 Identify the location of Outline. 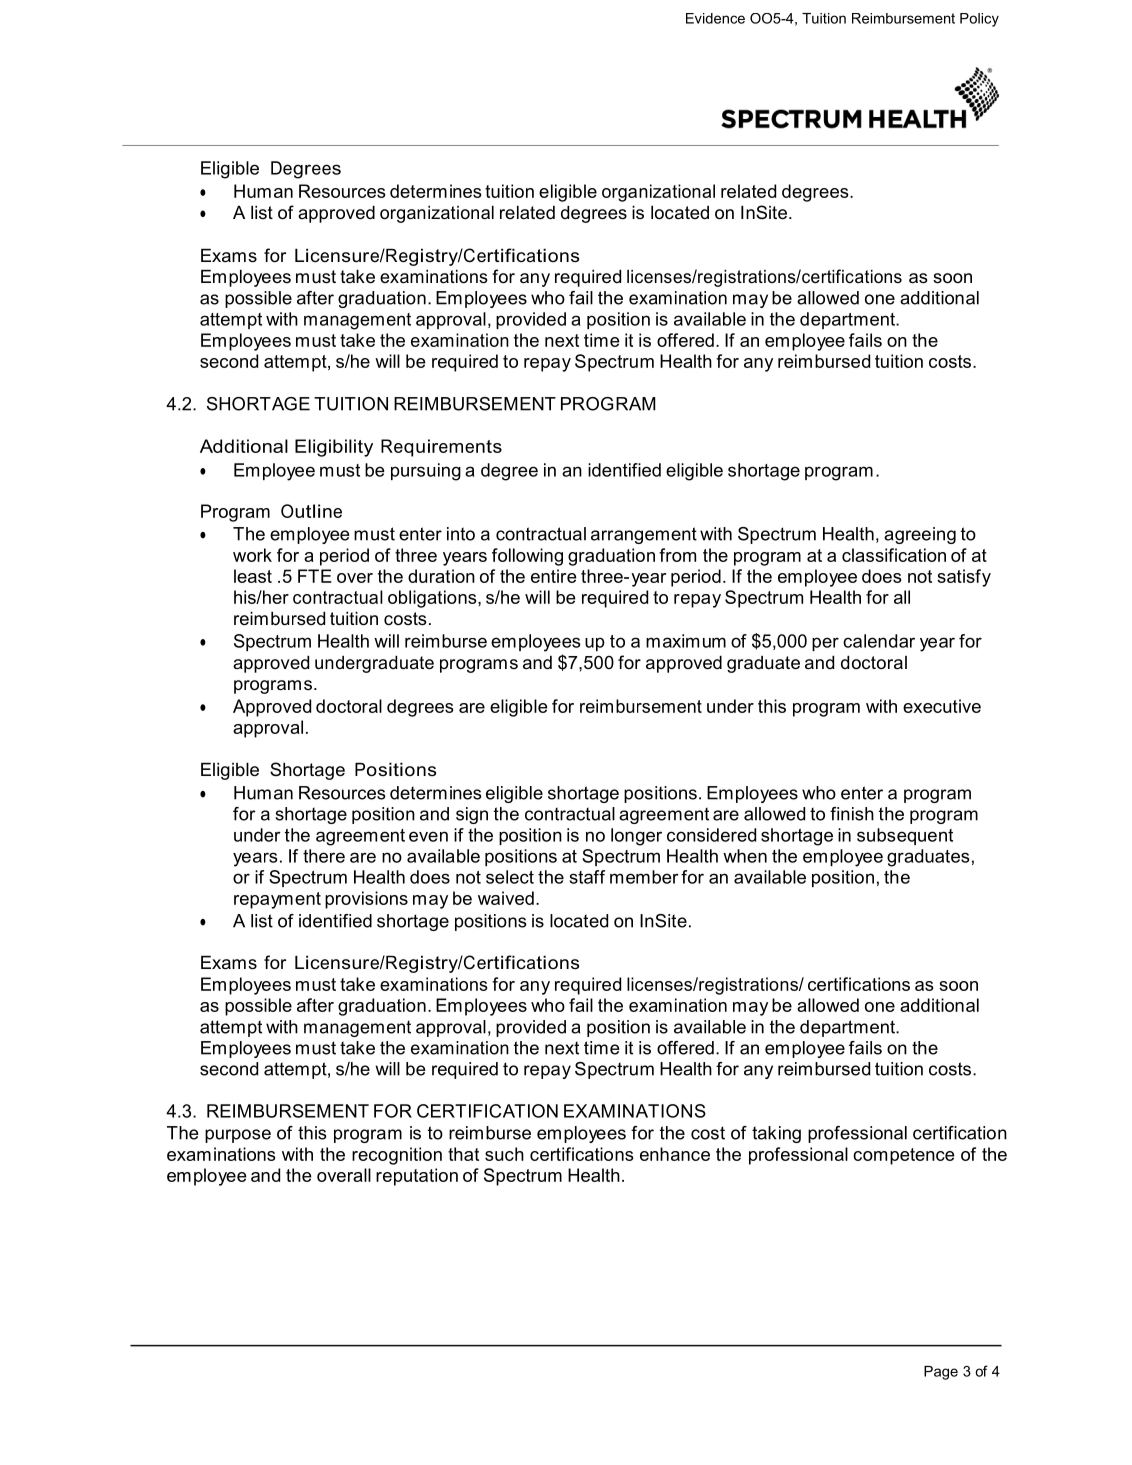
(311, 511).
